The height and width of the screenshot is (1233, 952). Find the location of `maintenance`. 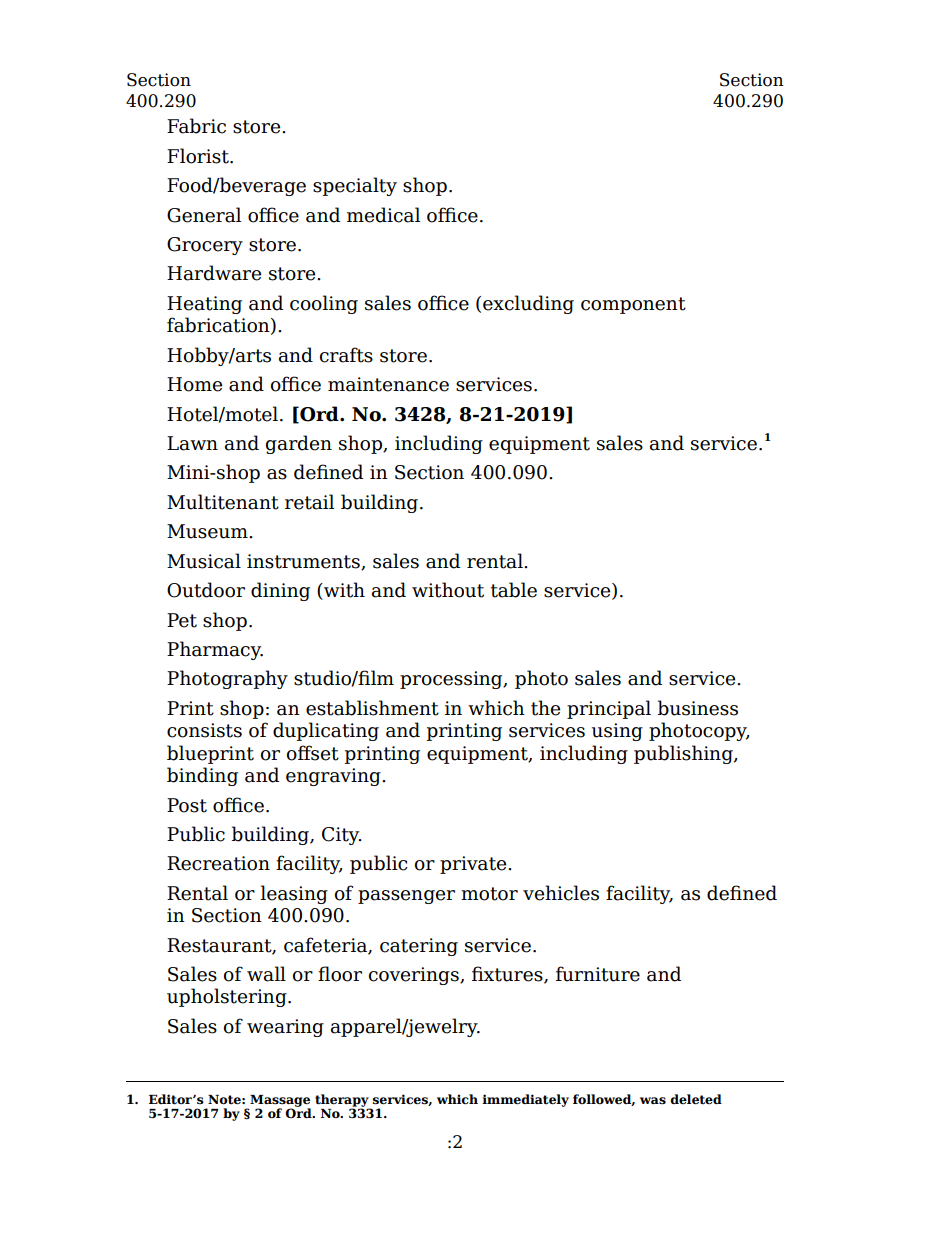

maintenance is located at coordinates (388, 384).
